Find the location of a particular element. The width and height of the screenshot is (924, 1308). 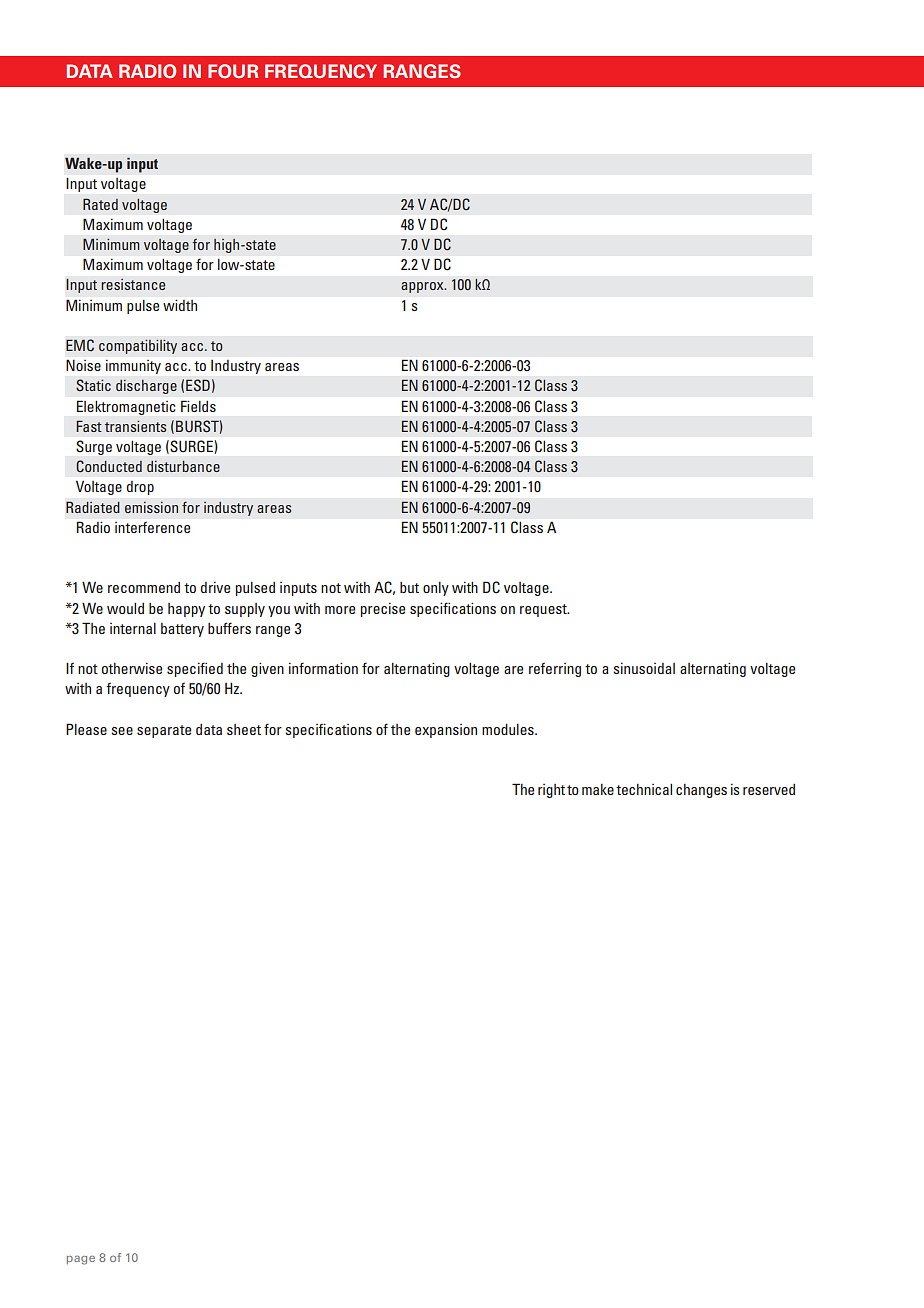

four is located at coordinates (233, 71).
